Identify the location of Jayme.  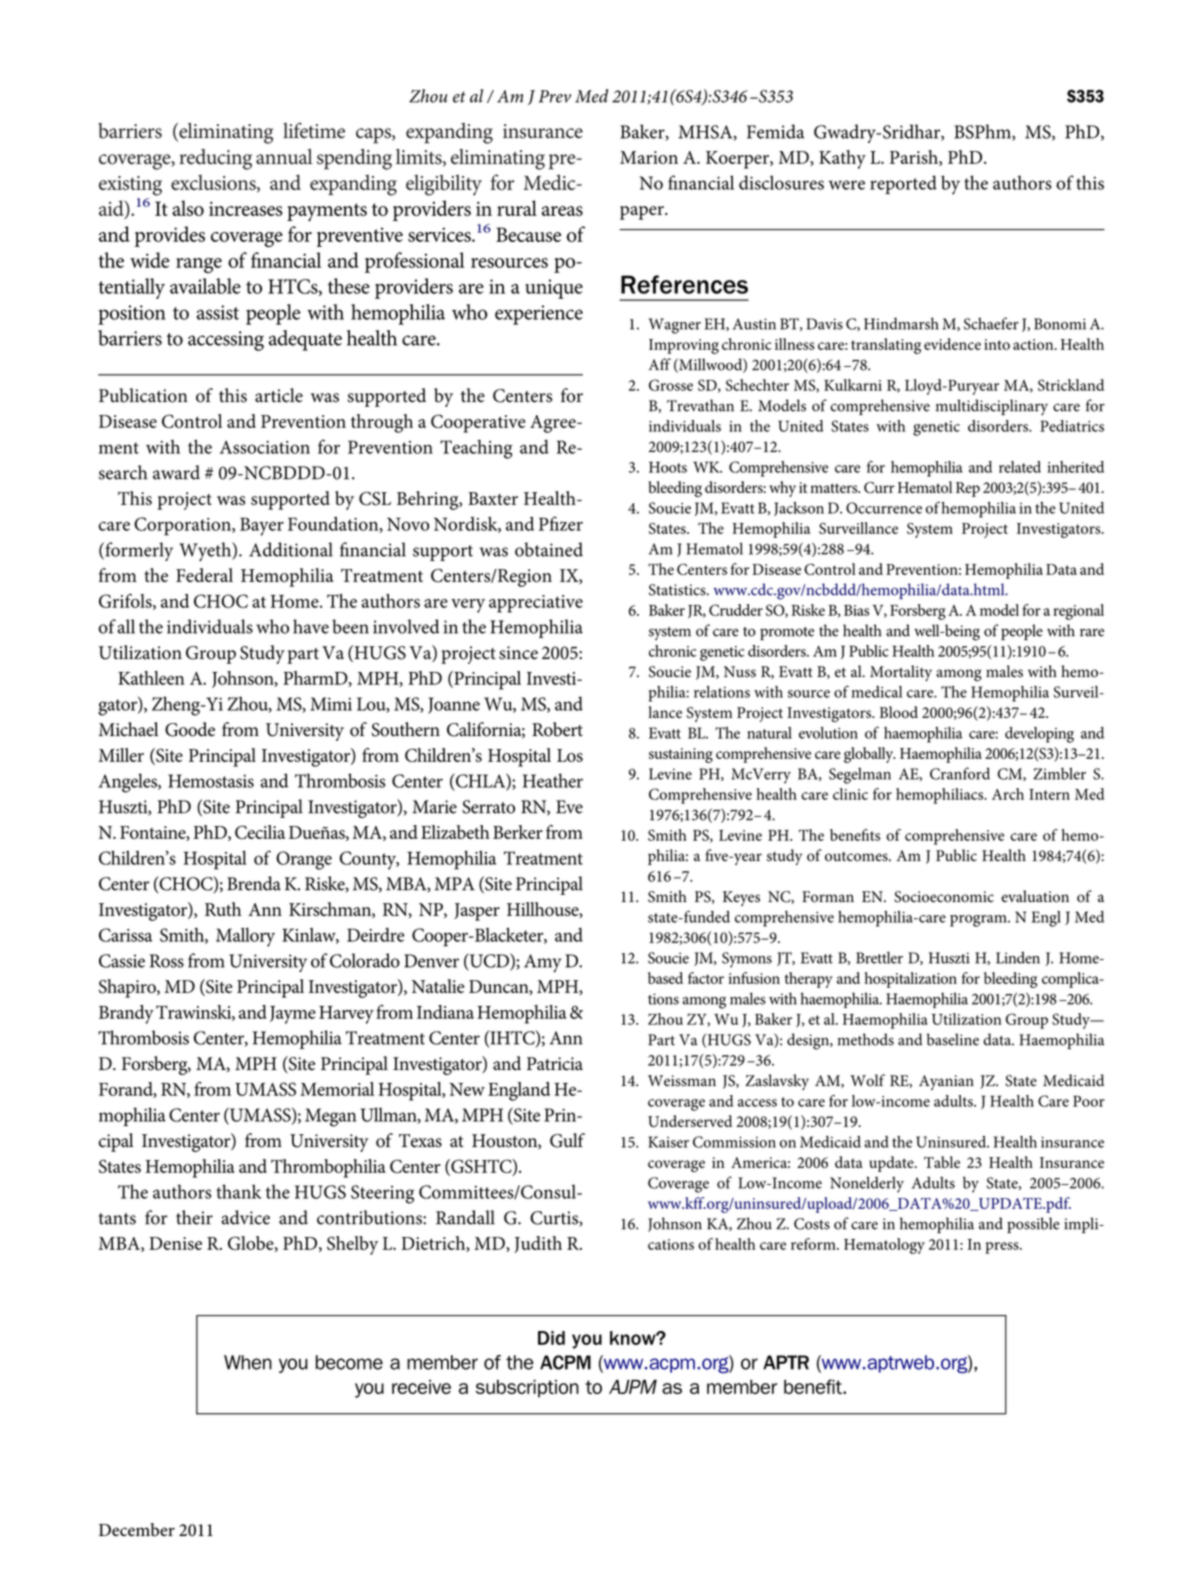
(293, 1015).
